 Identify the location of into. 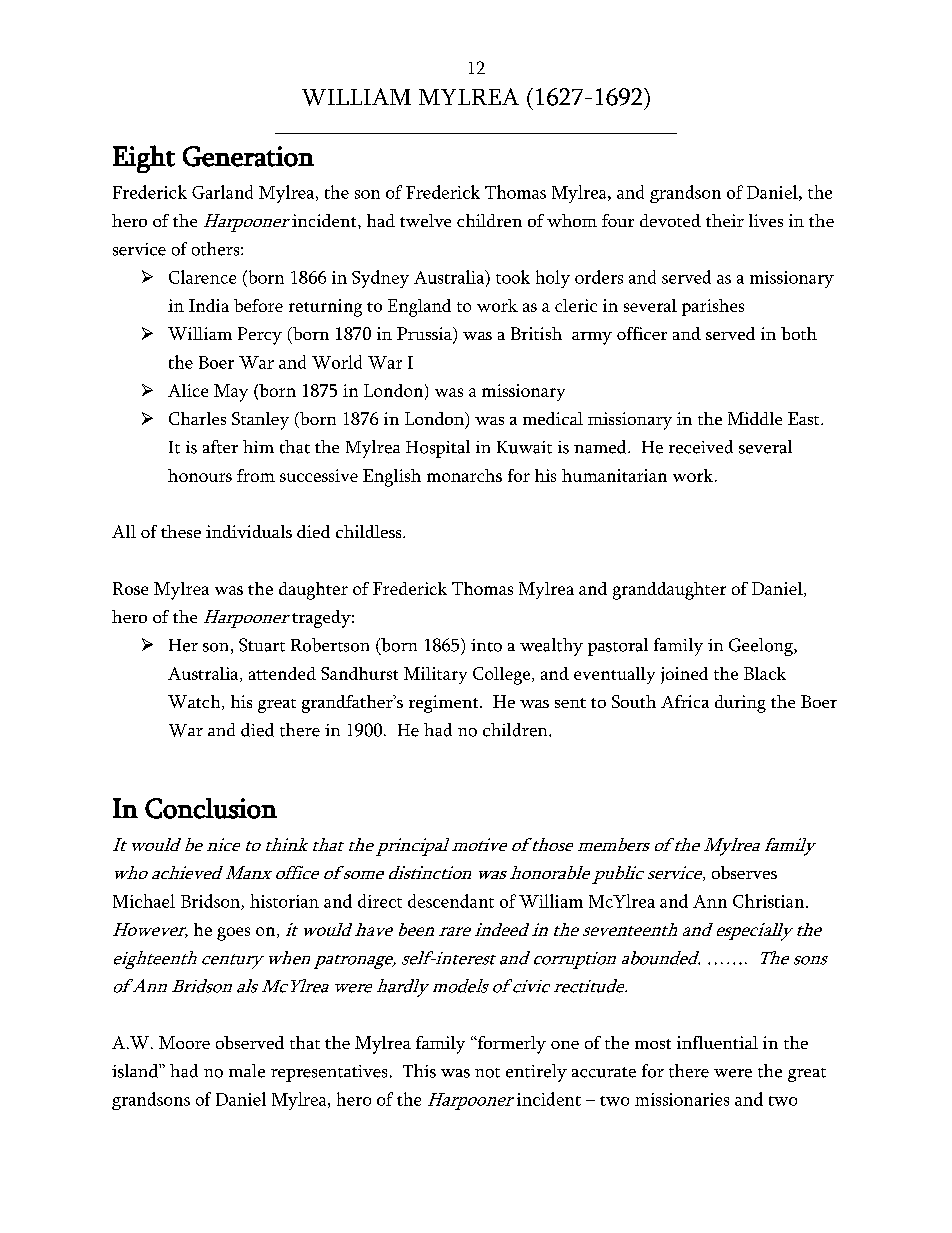
(486, 645).
